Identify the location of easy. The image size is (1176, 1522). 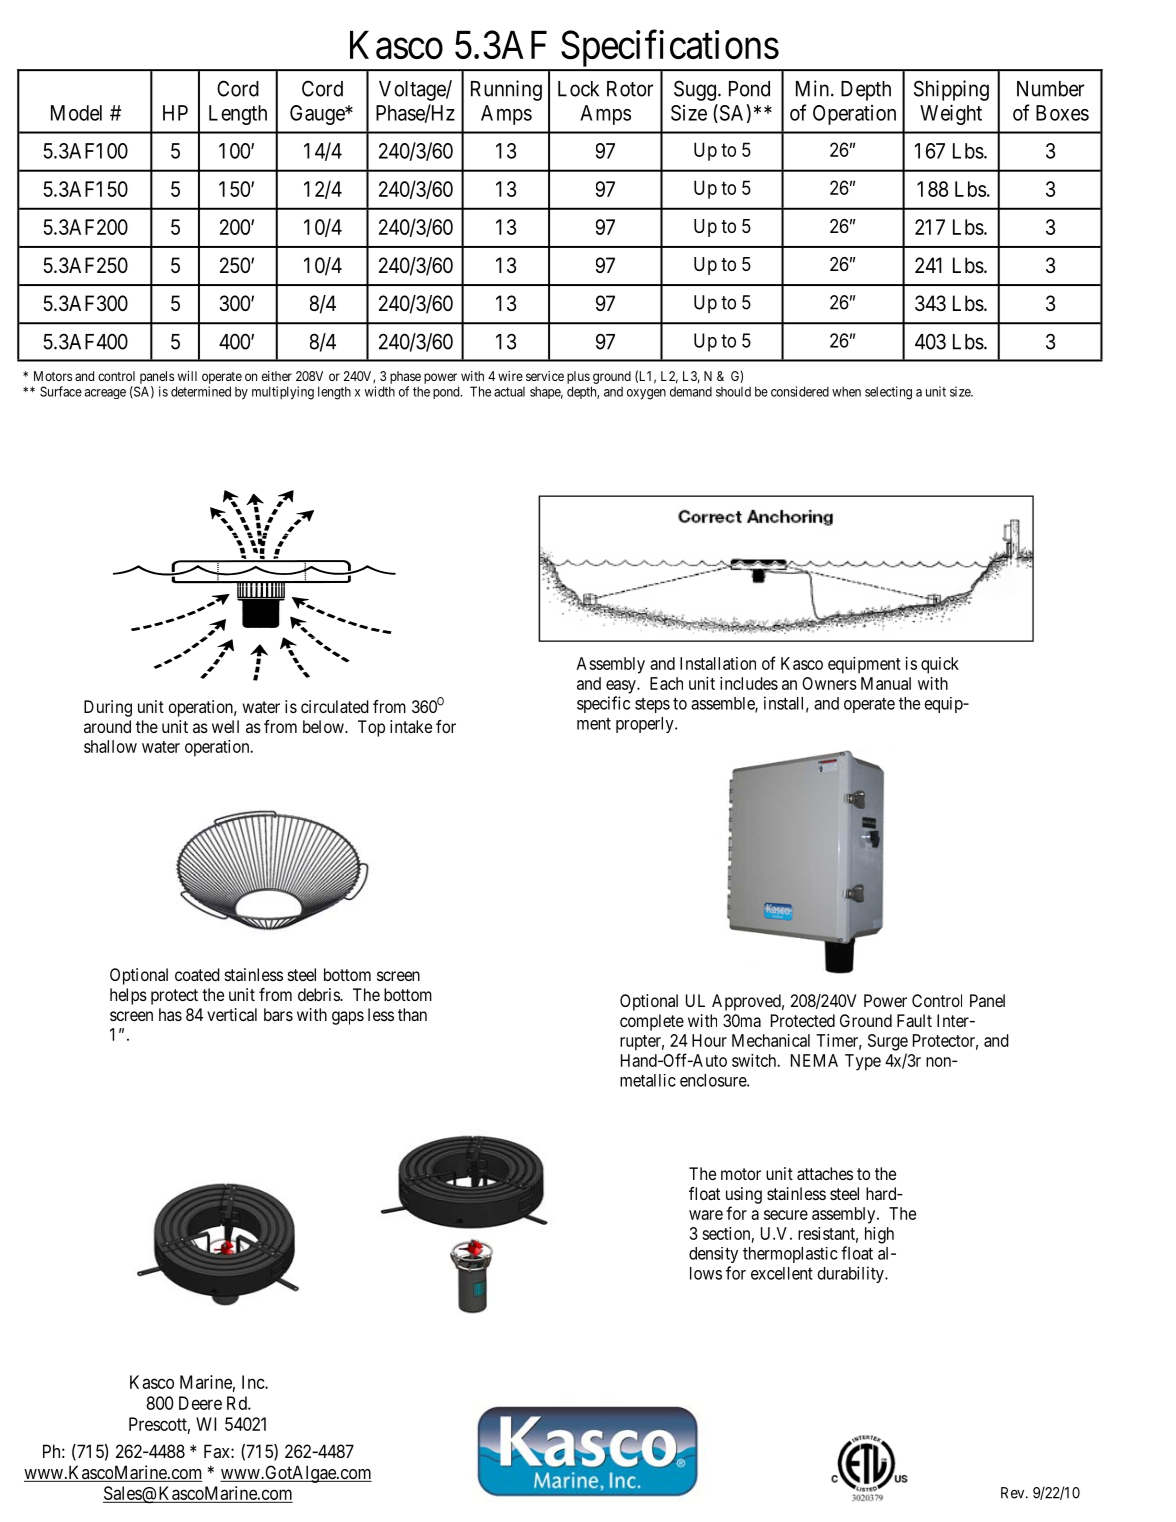
(622, 687).
